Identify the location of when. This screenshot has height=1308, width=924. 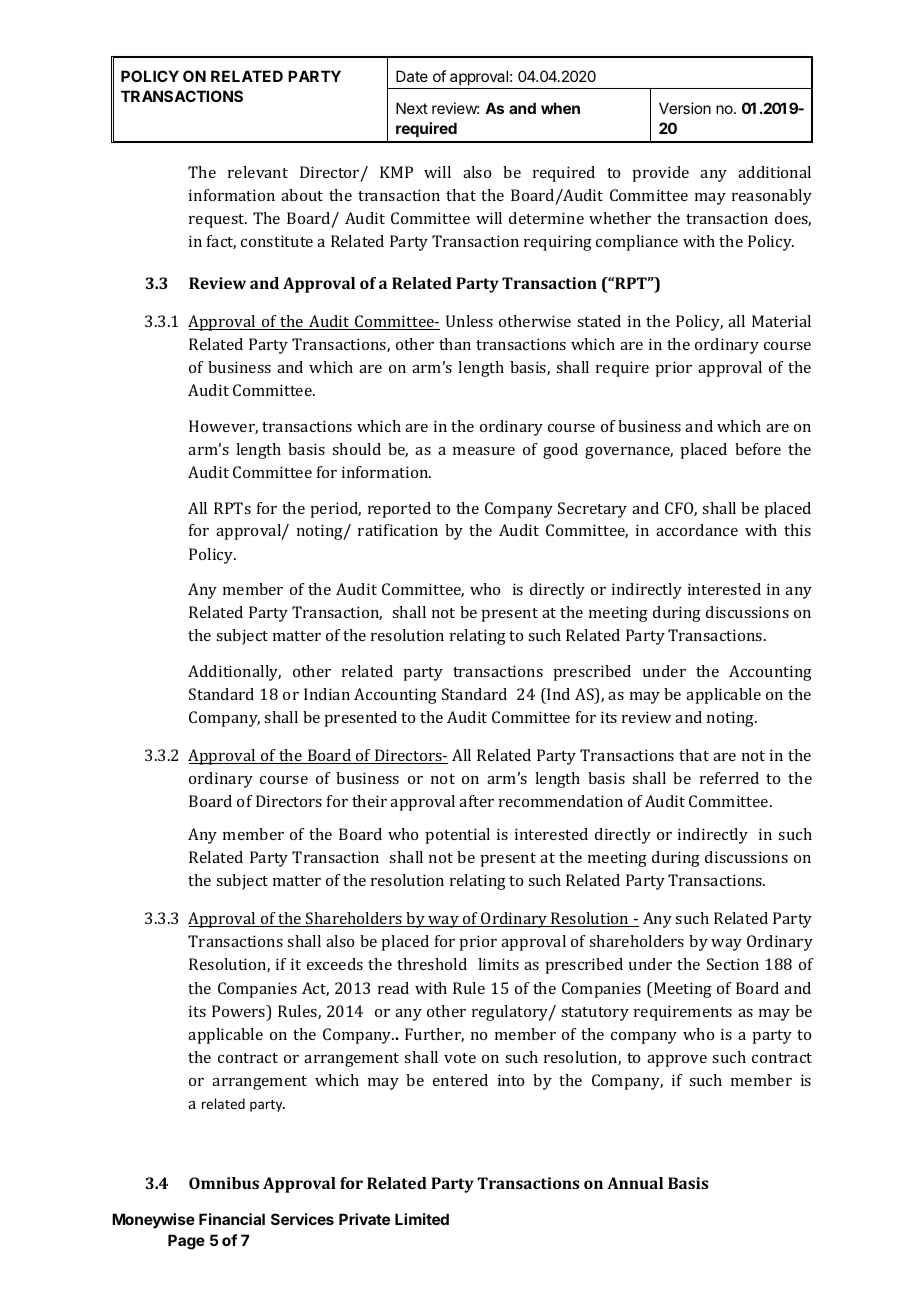
(560, 108).
